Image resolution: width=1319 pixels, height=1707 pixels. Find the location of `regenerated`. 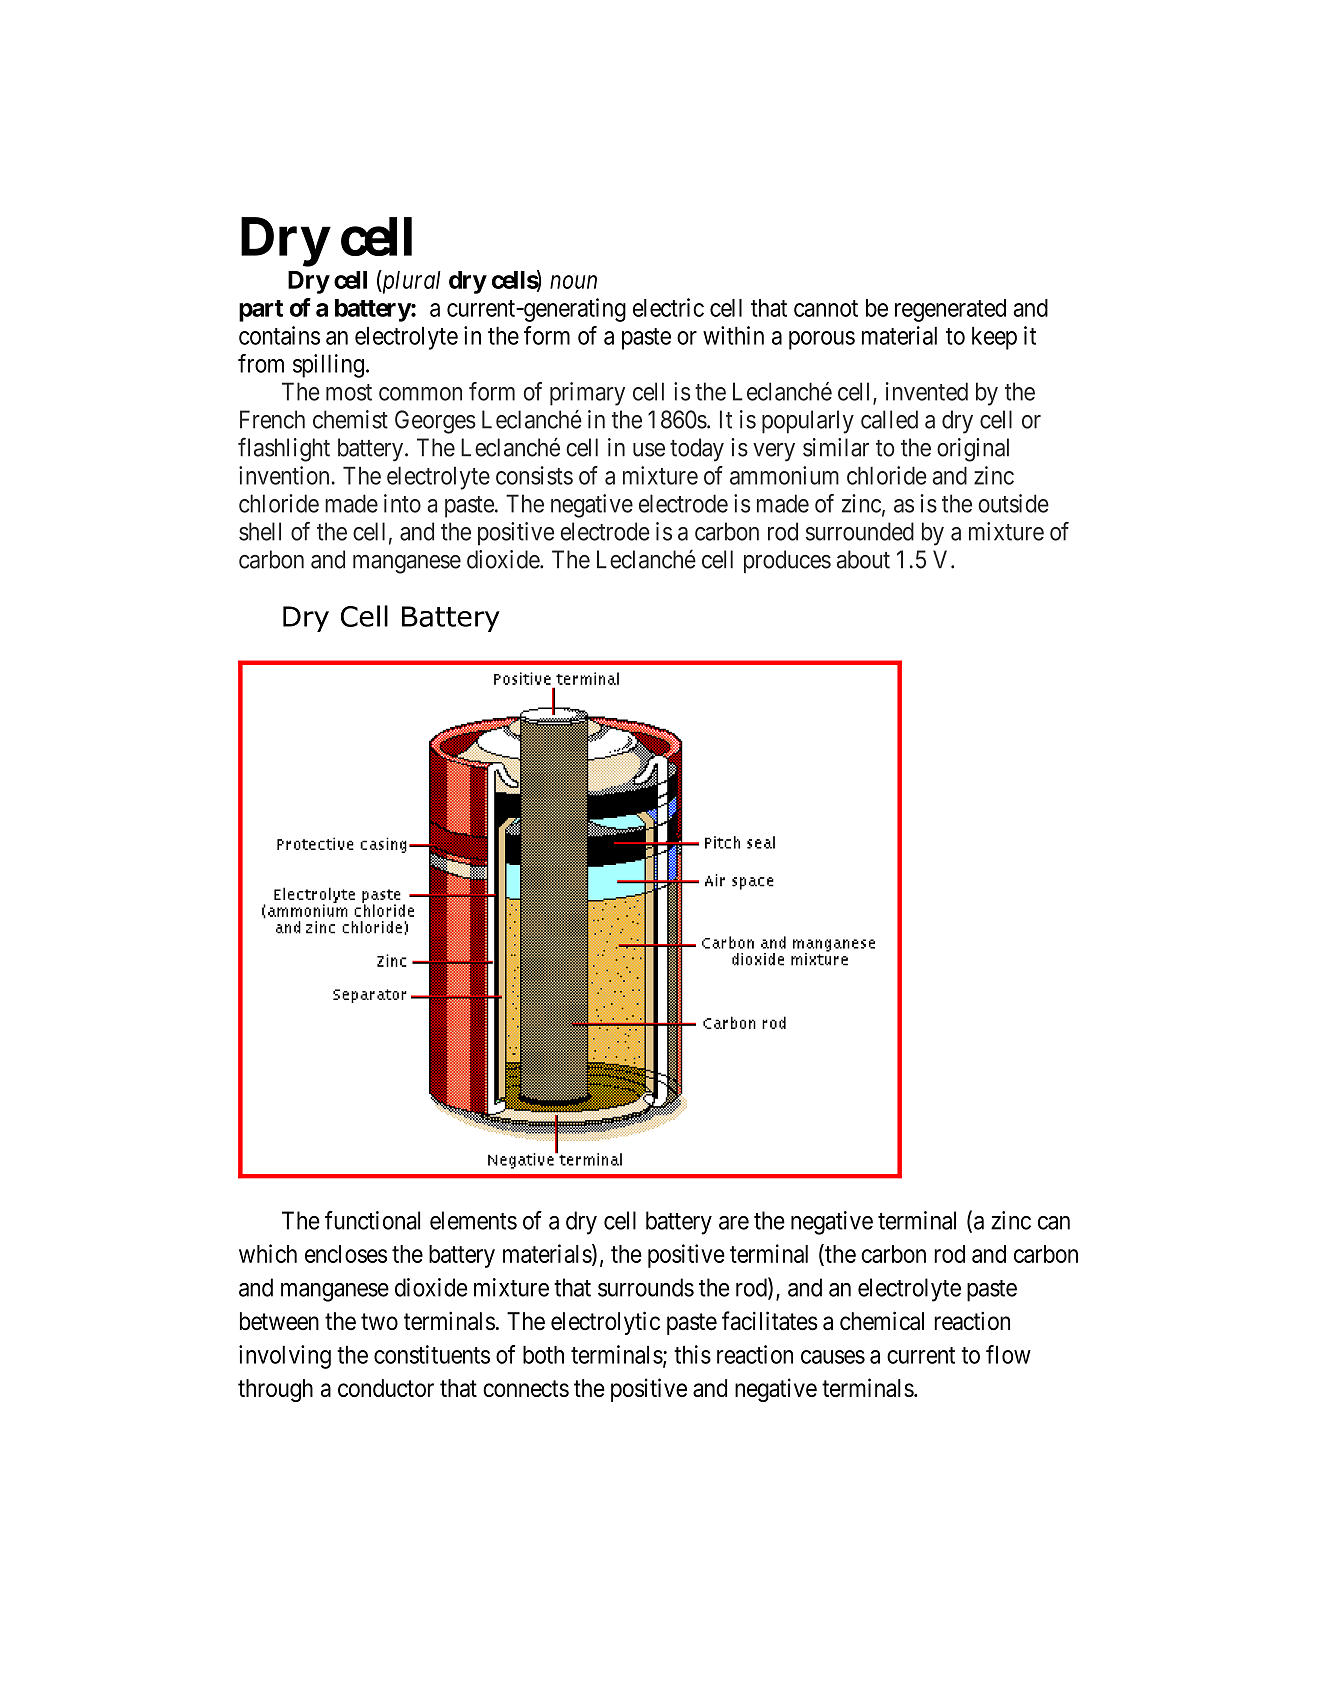

regenerated is located at coordinates (950, 310).
